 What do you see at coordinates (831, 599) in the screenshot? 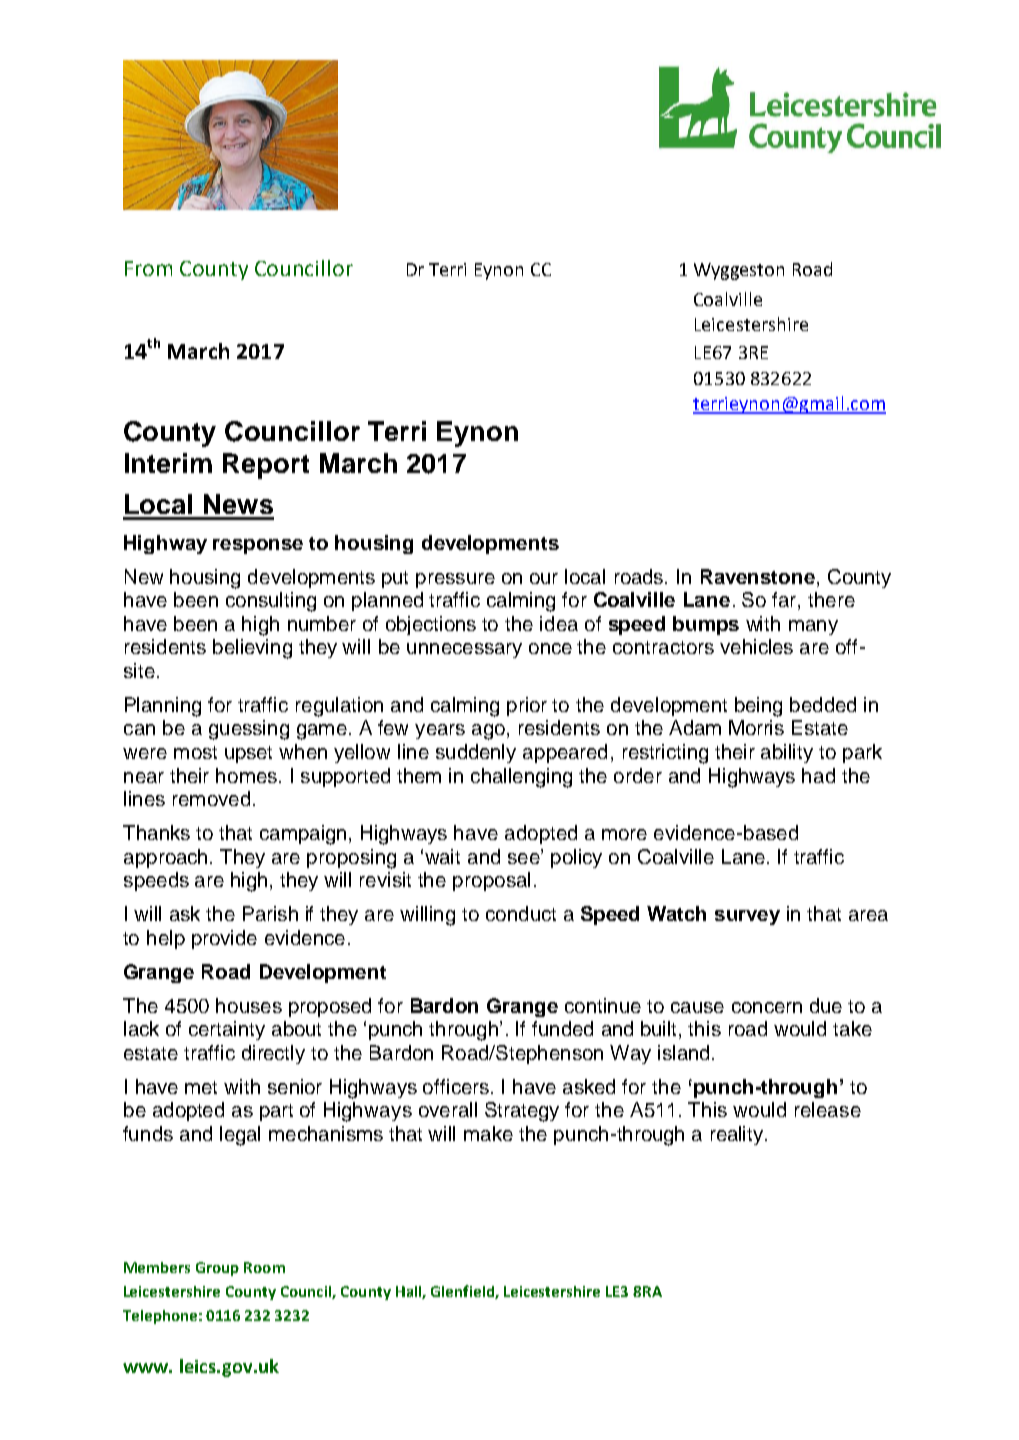
I see `there` at bounding box center [831, 599].
